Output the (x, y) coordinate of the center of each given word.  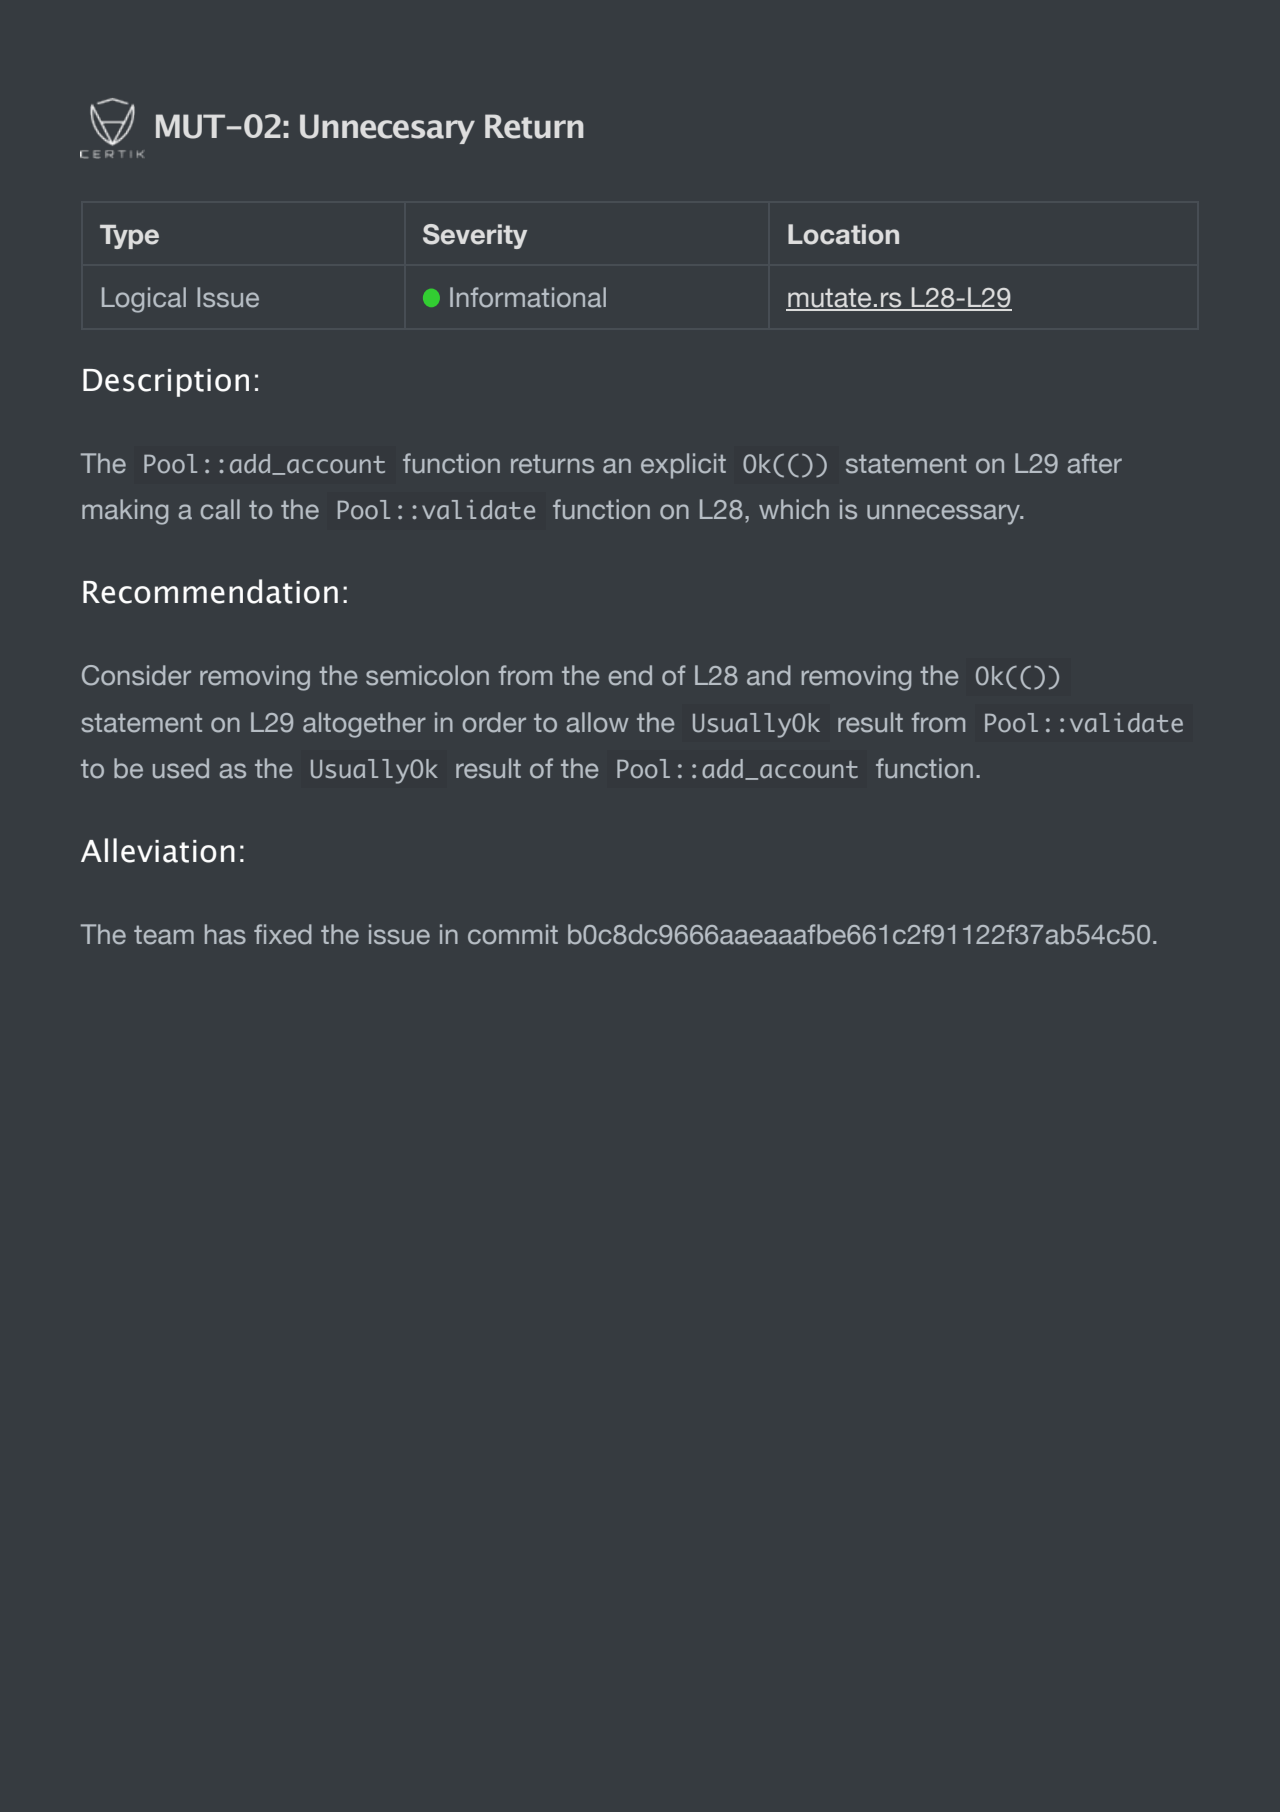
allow (597, 722)
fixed (283, 934)
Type (129, 237)
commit (513, 934)
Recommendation (210, 591)
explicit (683, 466)
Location (843, 234)
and (769, 675)
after (1094, 463)
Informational (528, 297)
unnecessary (944, 514)
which (794, 509)
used (181, 768)
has (225, 934)
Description (166, 383)
